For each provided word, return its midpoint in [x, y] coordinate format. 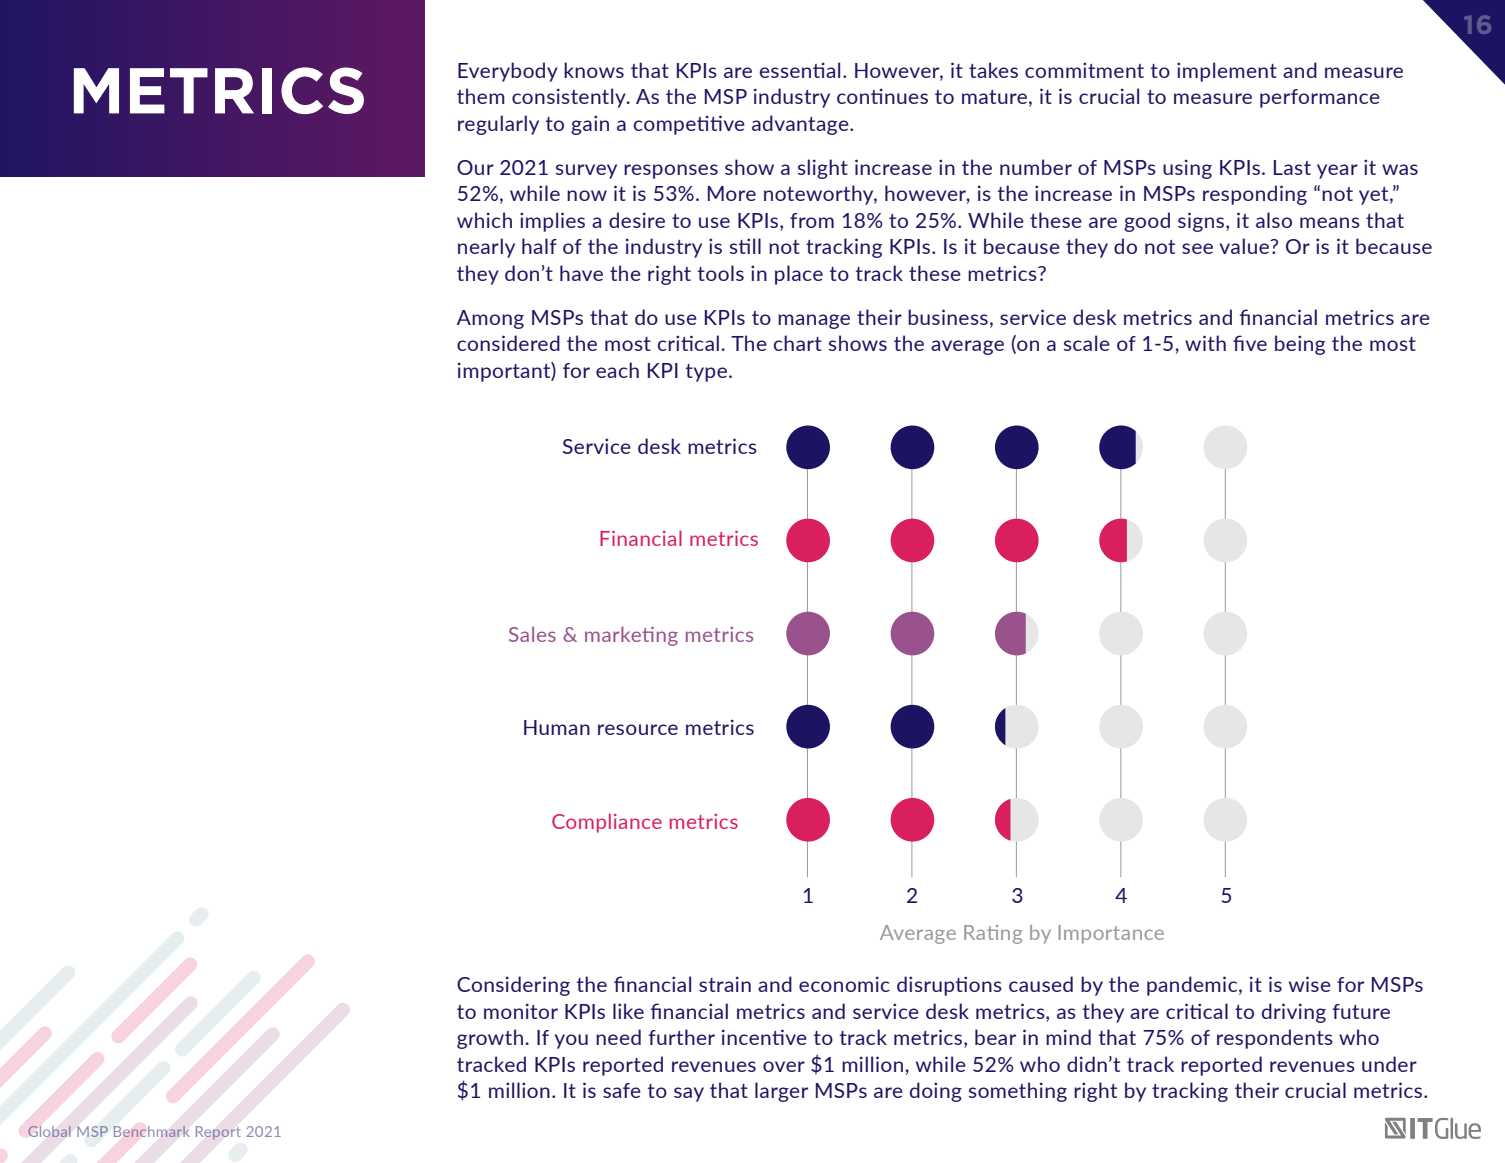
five [1250, 343]
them [481, 96]
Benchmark [151, 1131]
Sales [532, 634]
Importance [1111, 934]
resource [638, 729]
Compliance [607, 823]
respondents [1275, 1039]
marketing [631, 636]
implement [1227, 72]
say [689, 1094]
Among [490, 319]
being [1300, 345]
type [706, 373]
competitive [689, 125]
